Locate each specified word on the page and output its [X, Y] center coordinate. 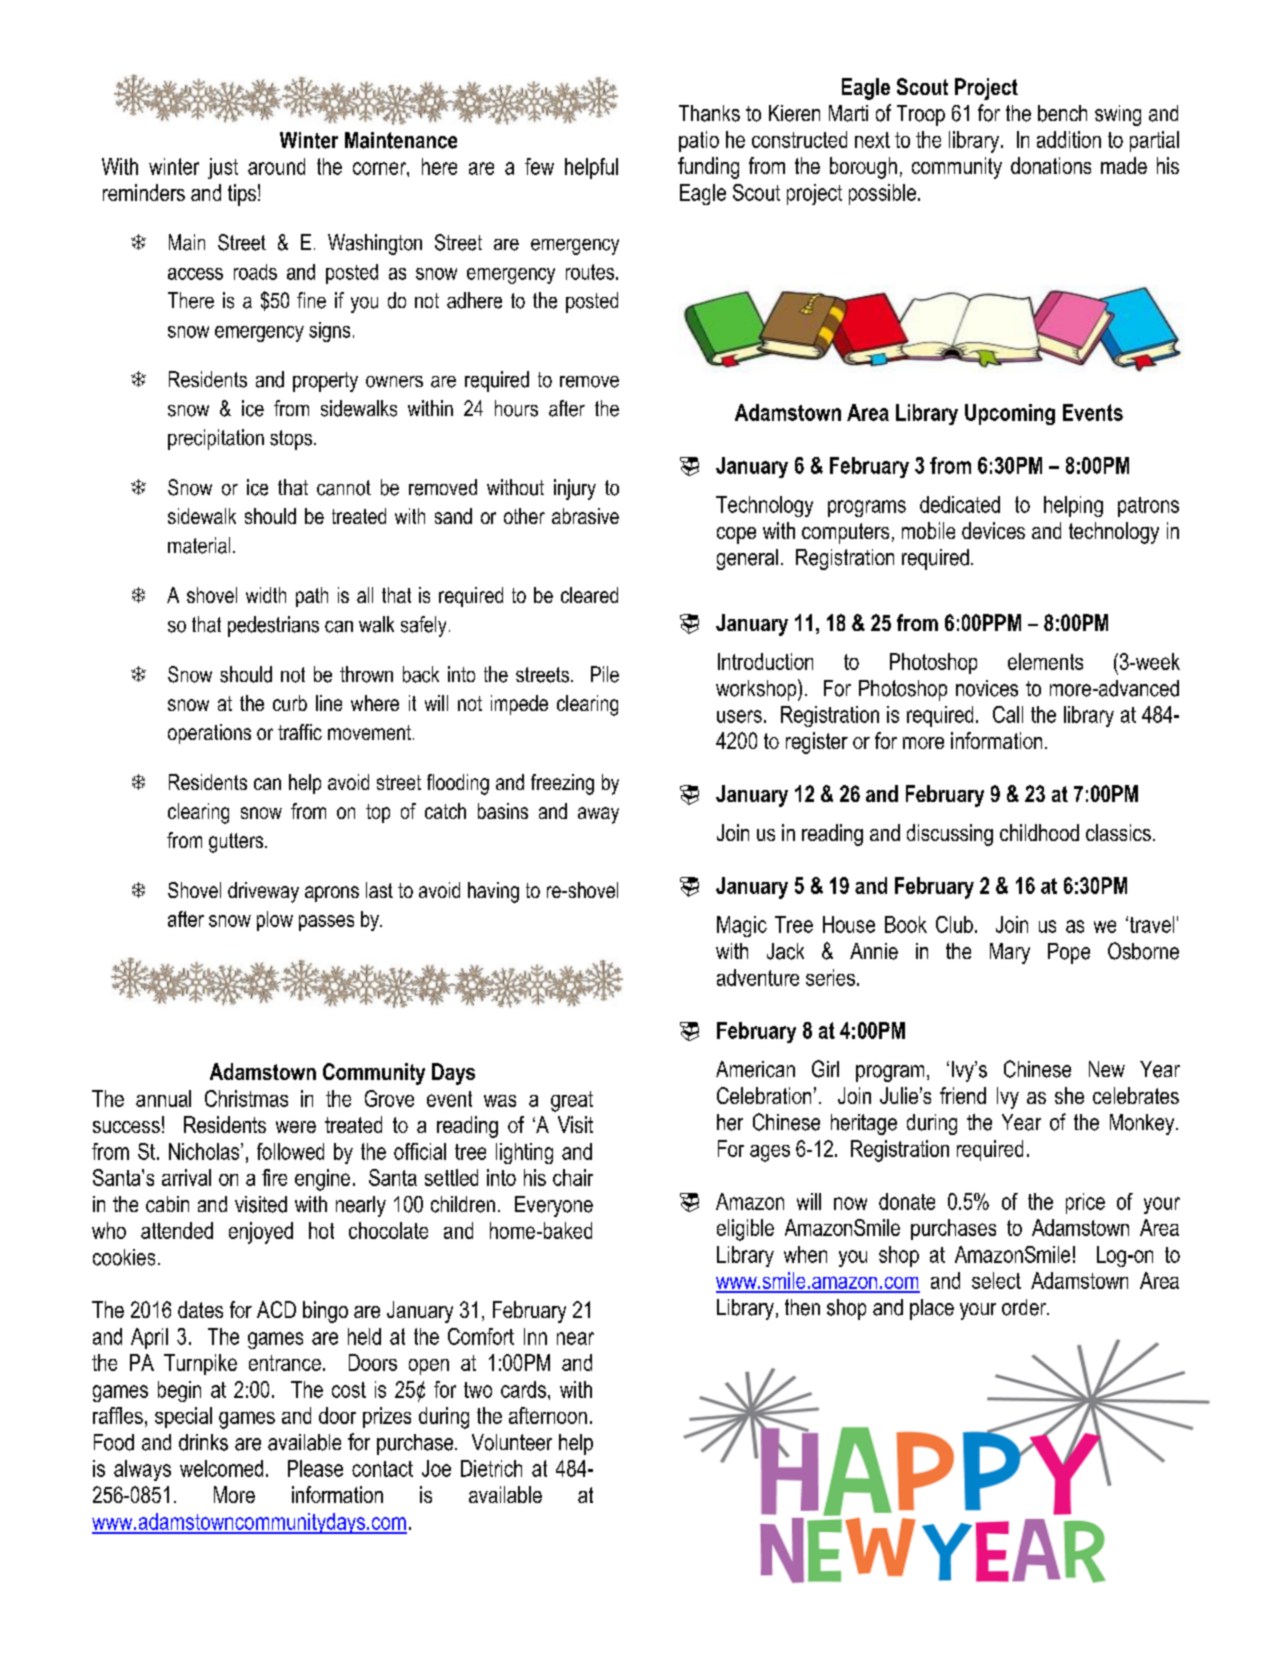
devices [993, 530]
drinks [203, 1442]
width [266, 595]
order [1025, 1307]
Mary [1010, 953]
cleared [589, 595]
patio [699, 141]
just [223, 168]
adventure [758, 977]
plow [275, 921]
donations [1051, 165]
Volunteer [512, 1442]
